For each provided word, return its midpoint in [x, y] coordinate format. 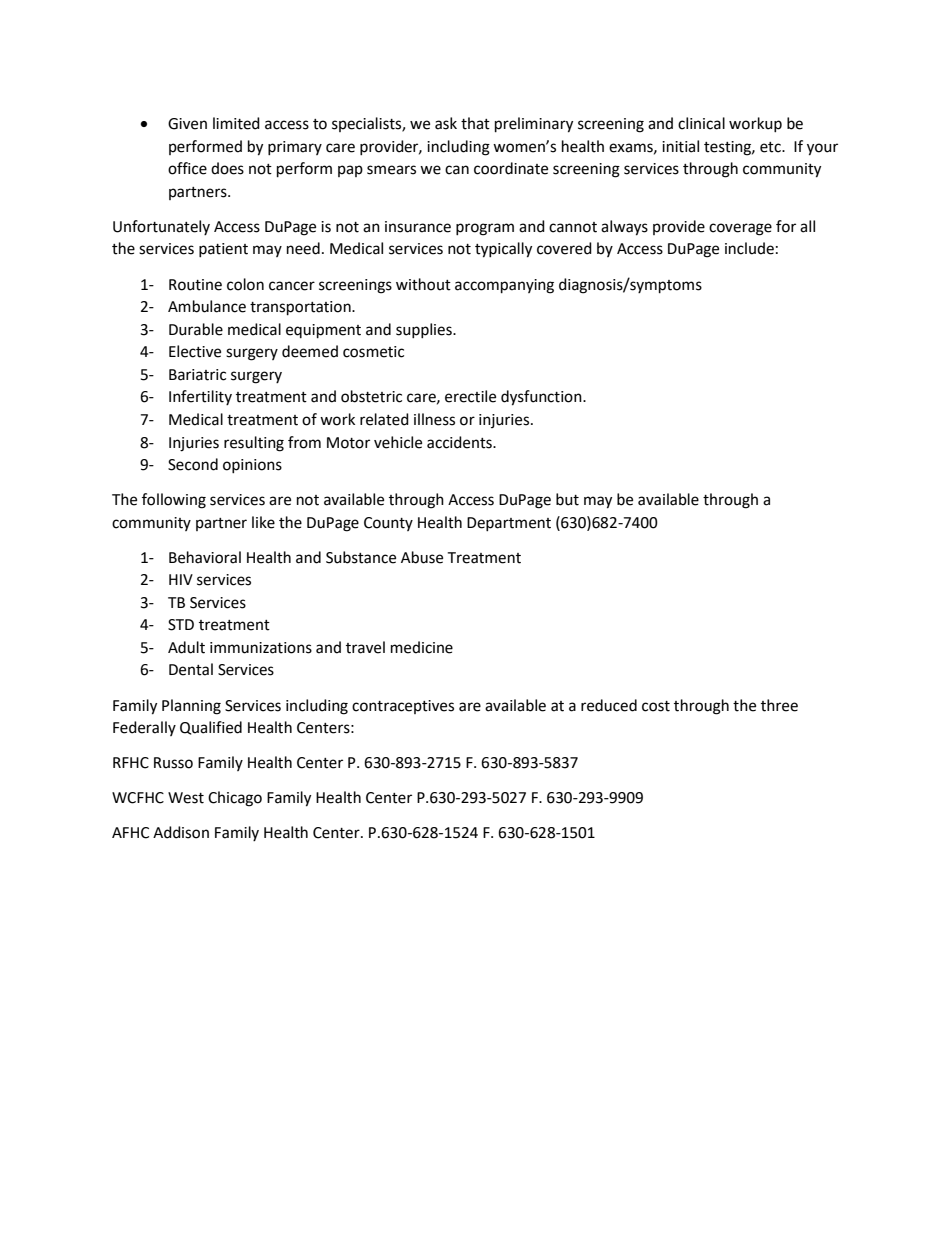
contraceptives [403, 707]
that [475, 123]
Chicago [235, 799]
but [567, 499]
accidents [460, 442]
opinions [252, 466]
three [779, 705]
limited [236, 123]
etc [771, 147]
